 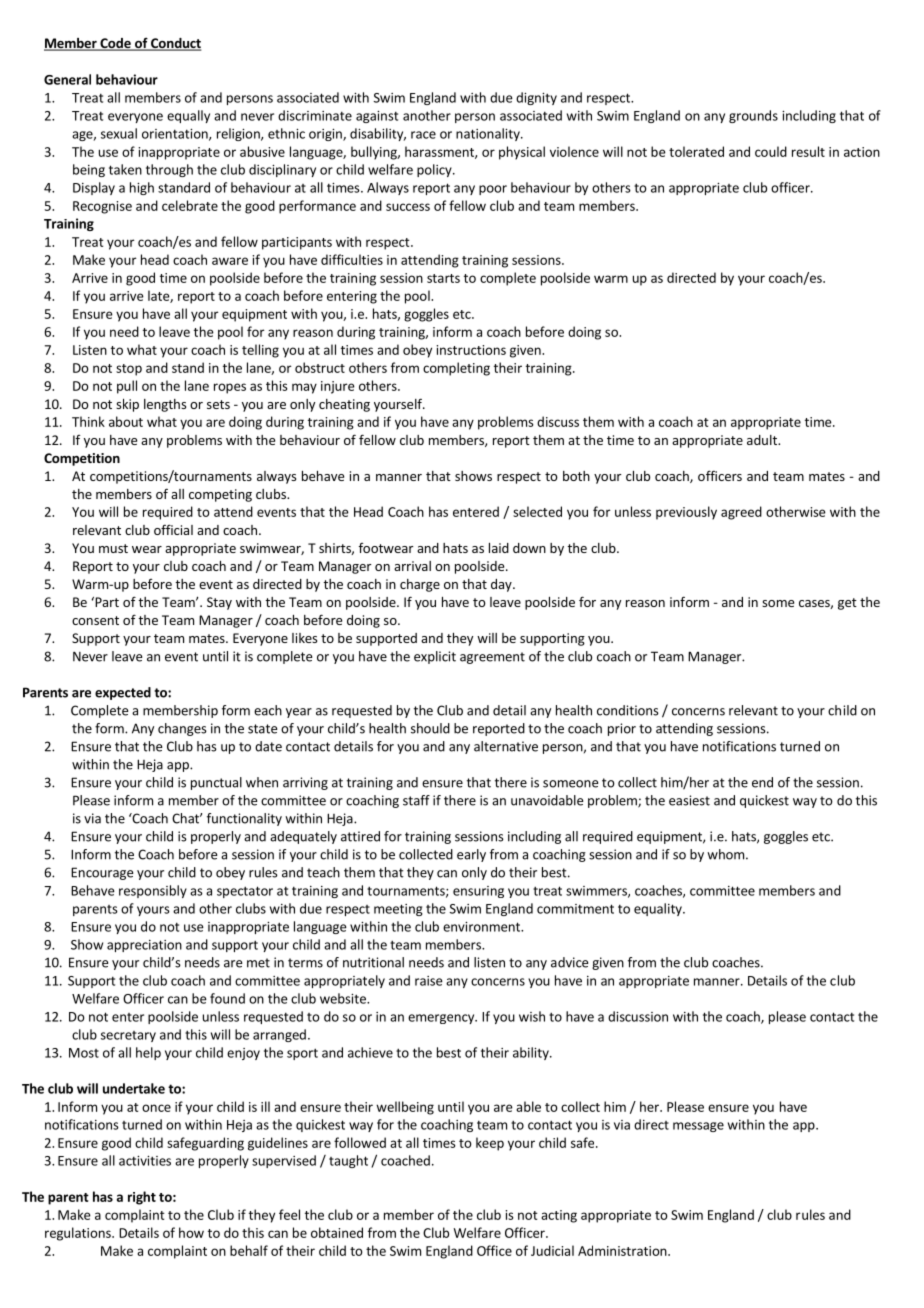 What do you see at coordinates (175, 44) in the page?
I see `Conduct` at bounding box center [175, 44].
